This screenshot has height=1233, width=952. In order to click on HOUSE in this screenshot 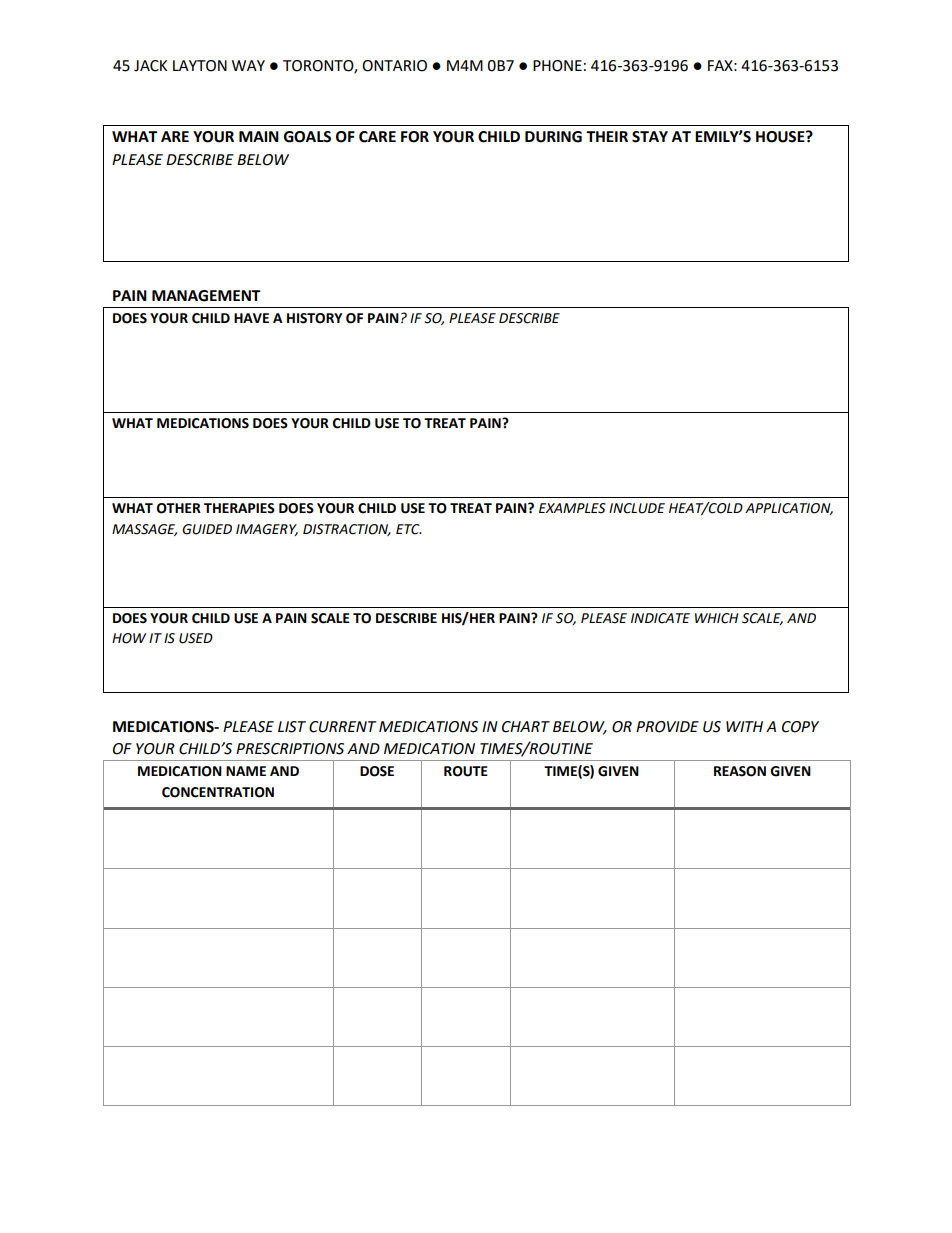, I will do `click(781, 137)`.
